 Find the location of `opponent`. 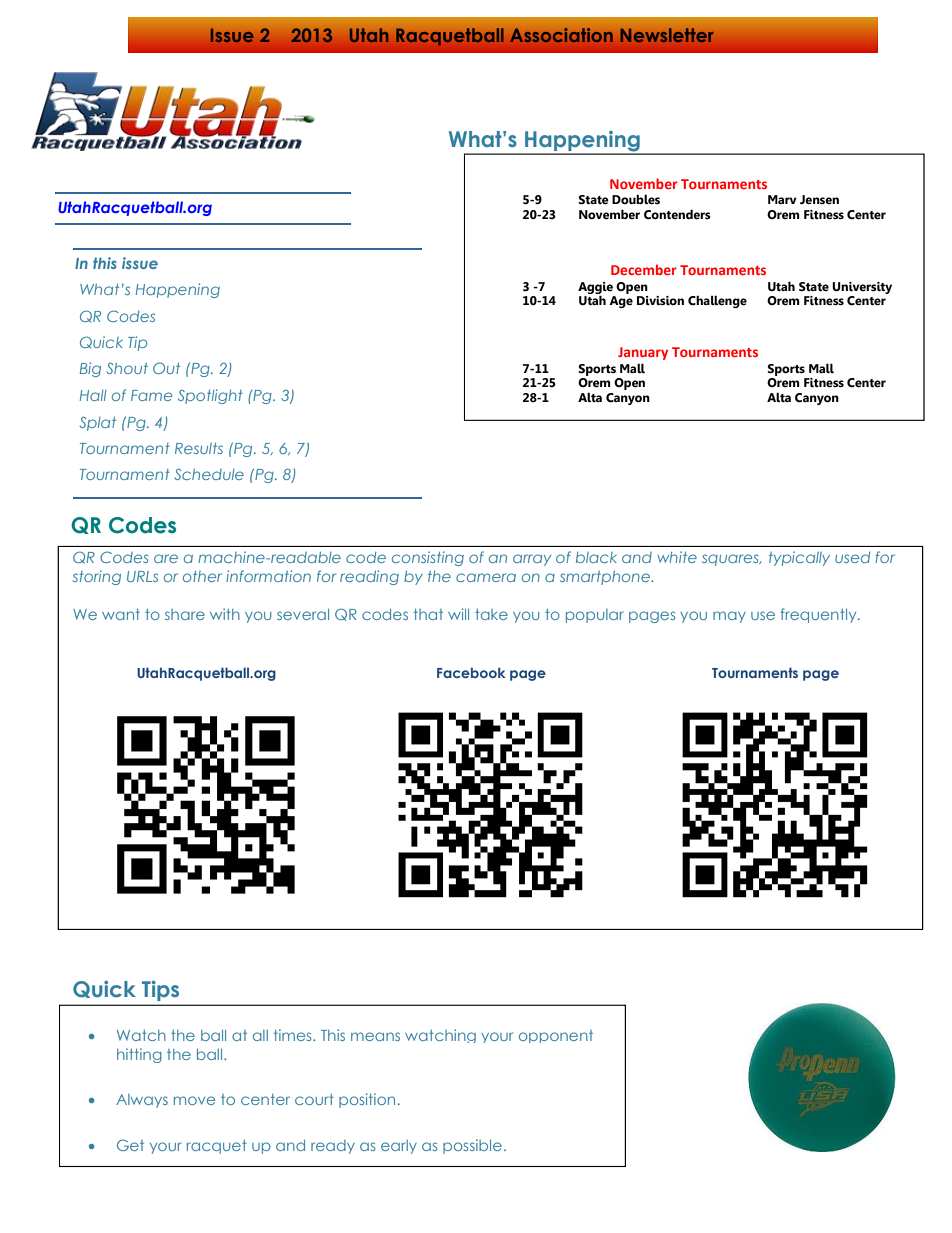

opponent is located at coordinates (556, 1036).
